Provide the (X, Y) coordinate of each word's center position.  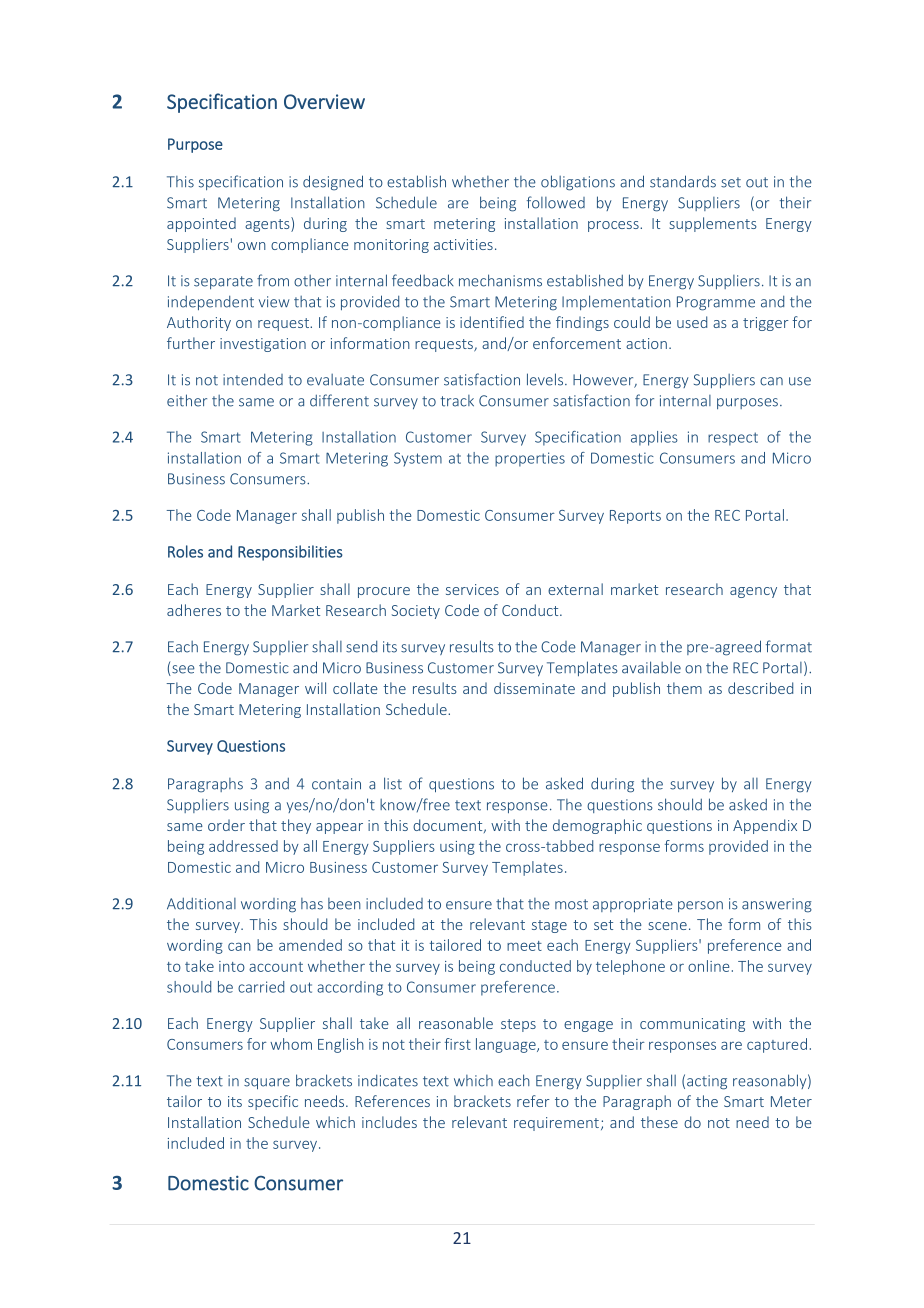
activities (463, 244)
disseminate (534, 688)
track (457, 401)
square (267, 1084)
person (700, 906)
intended (253, 380)
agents (268, 224)
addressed (243, 846)
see (182, 670)
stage (549, 926)
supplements (713, 224)
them (684, 688)
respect (733, 439)
